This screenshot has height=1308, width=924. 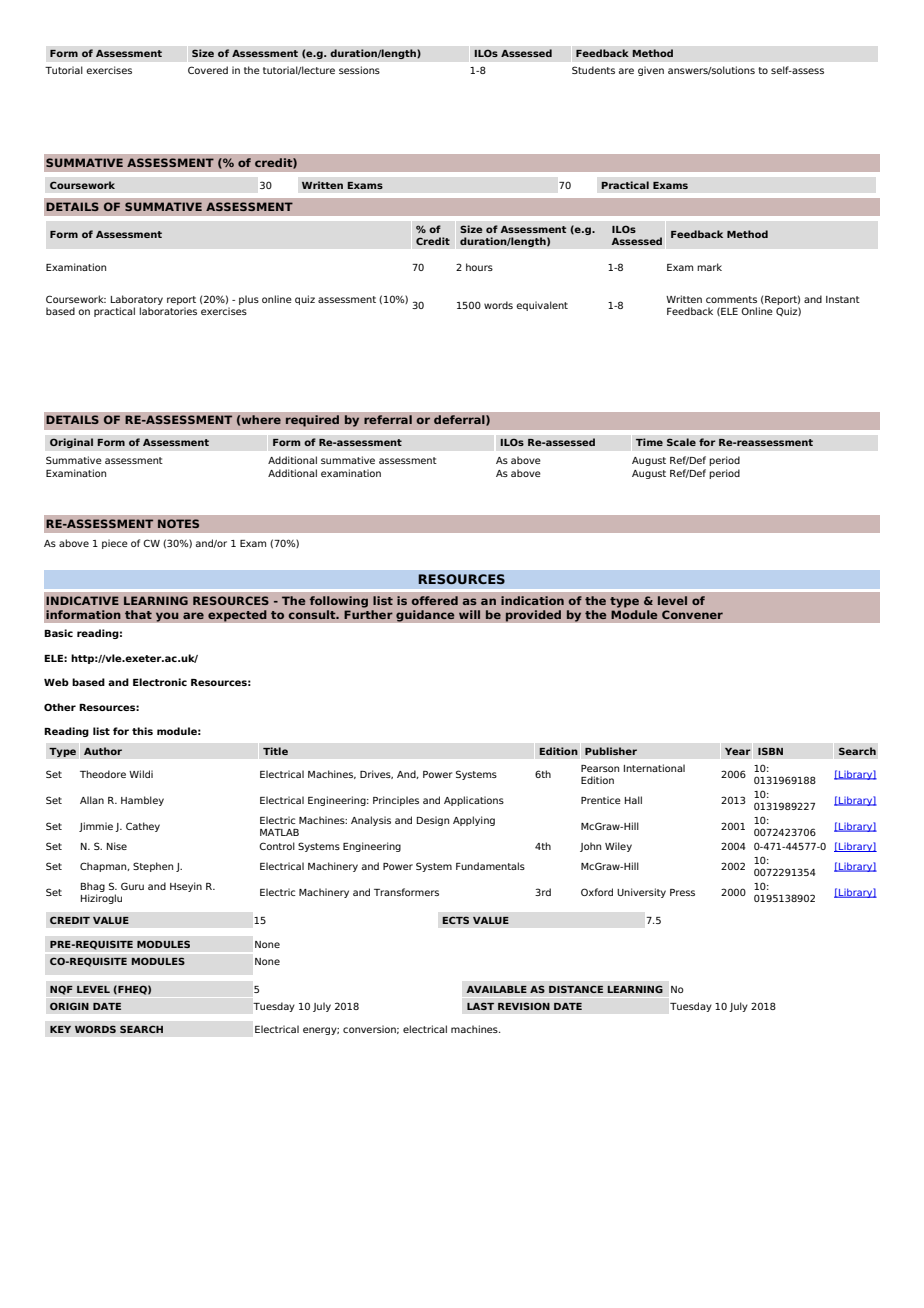 I want to click on DISTANCE, so click(x=576, y=989).
